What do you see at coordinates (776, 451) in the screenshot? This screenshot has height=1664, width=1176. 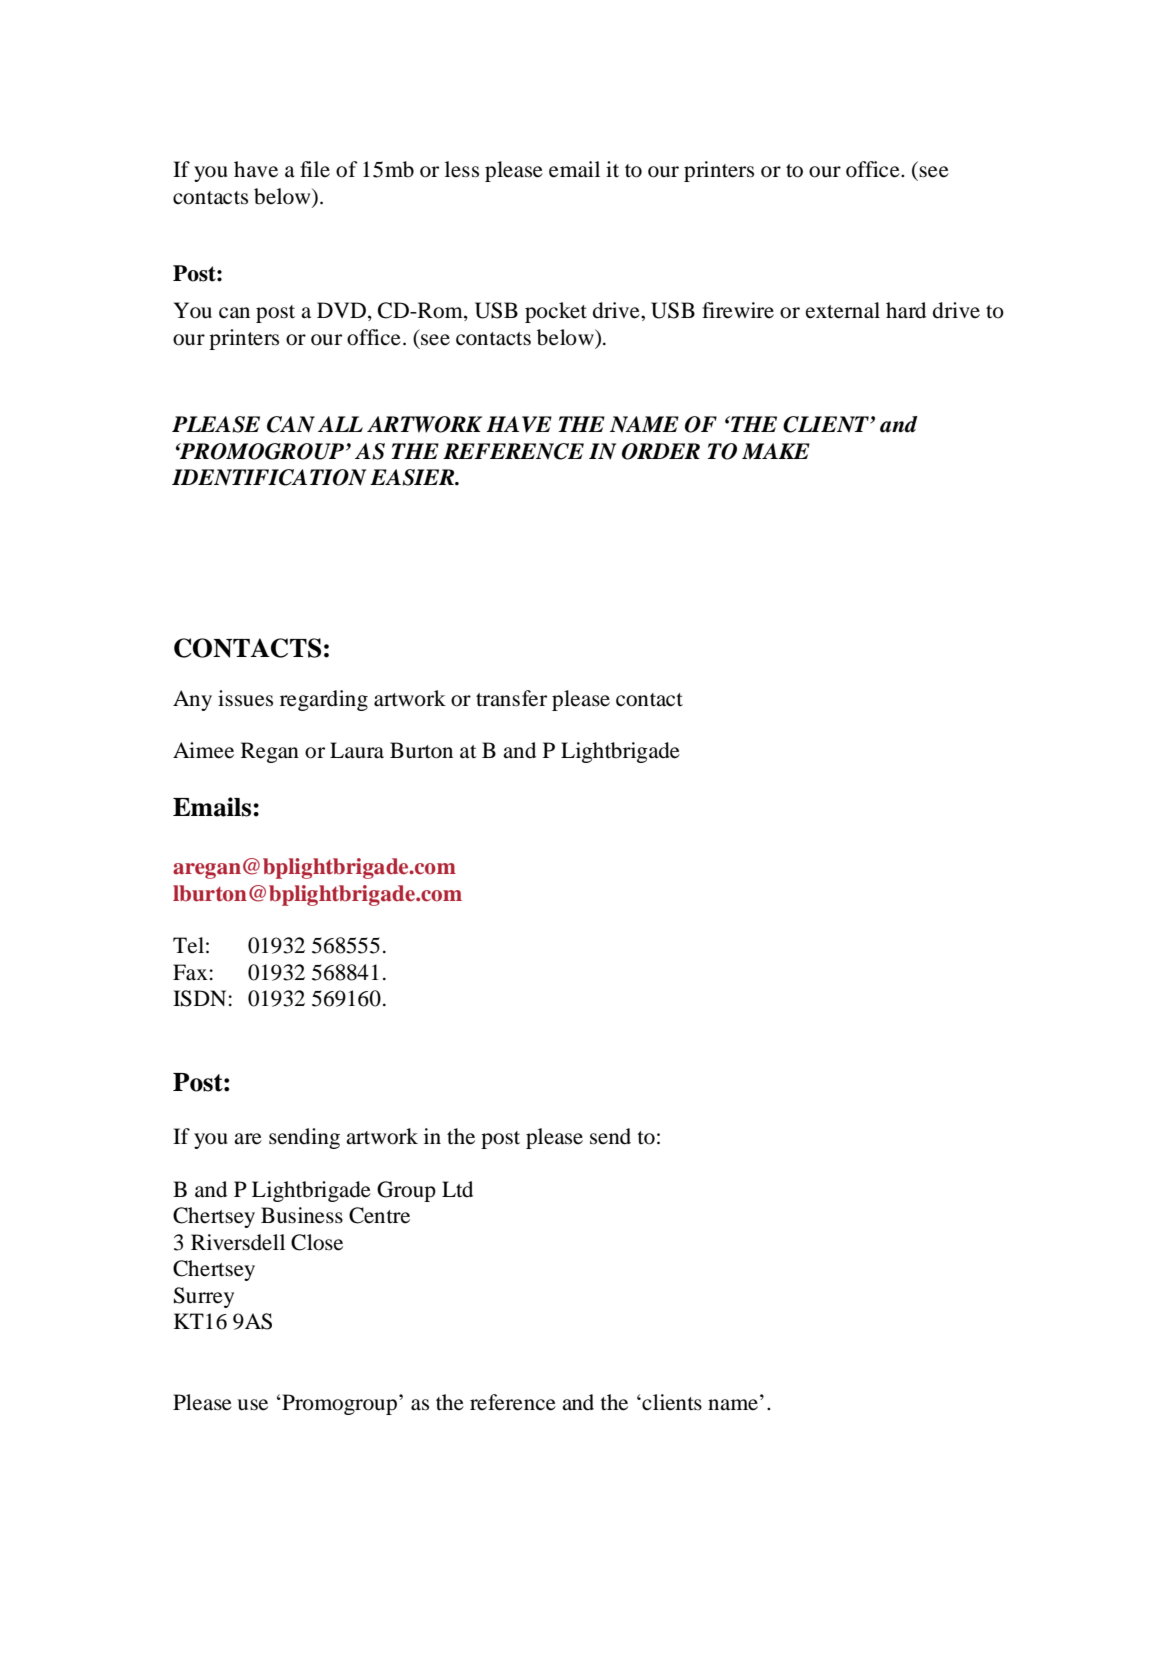 I see `MAKE` at bounding box center [776, 451].
